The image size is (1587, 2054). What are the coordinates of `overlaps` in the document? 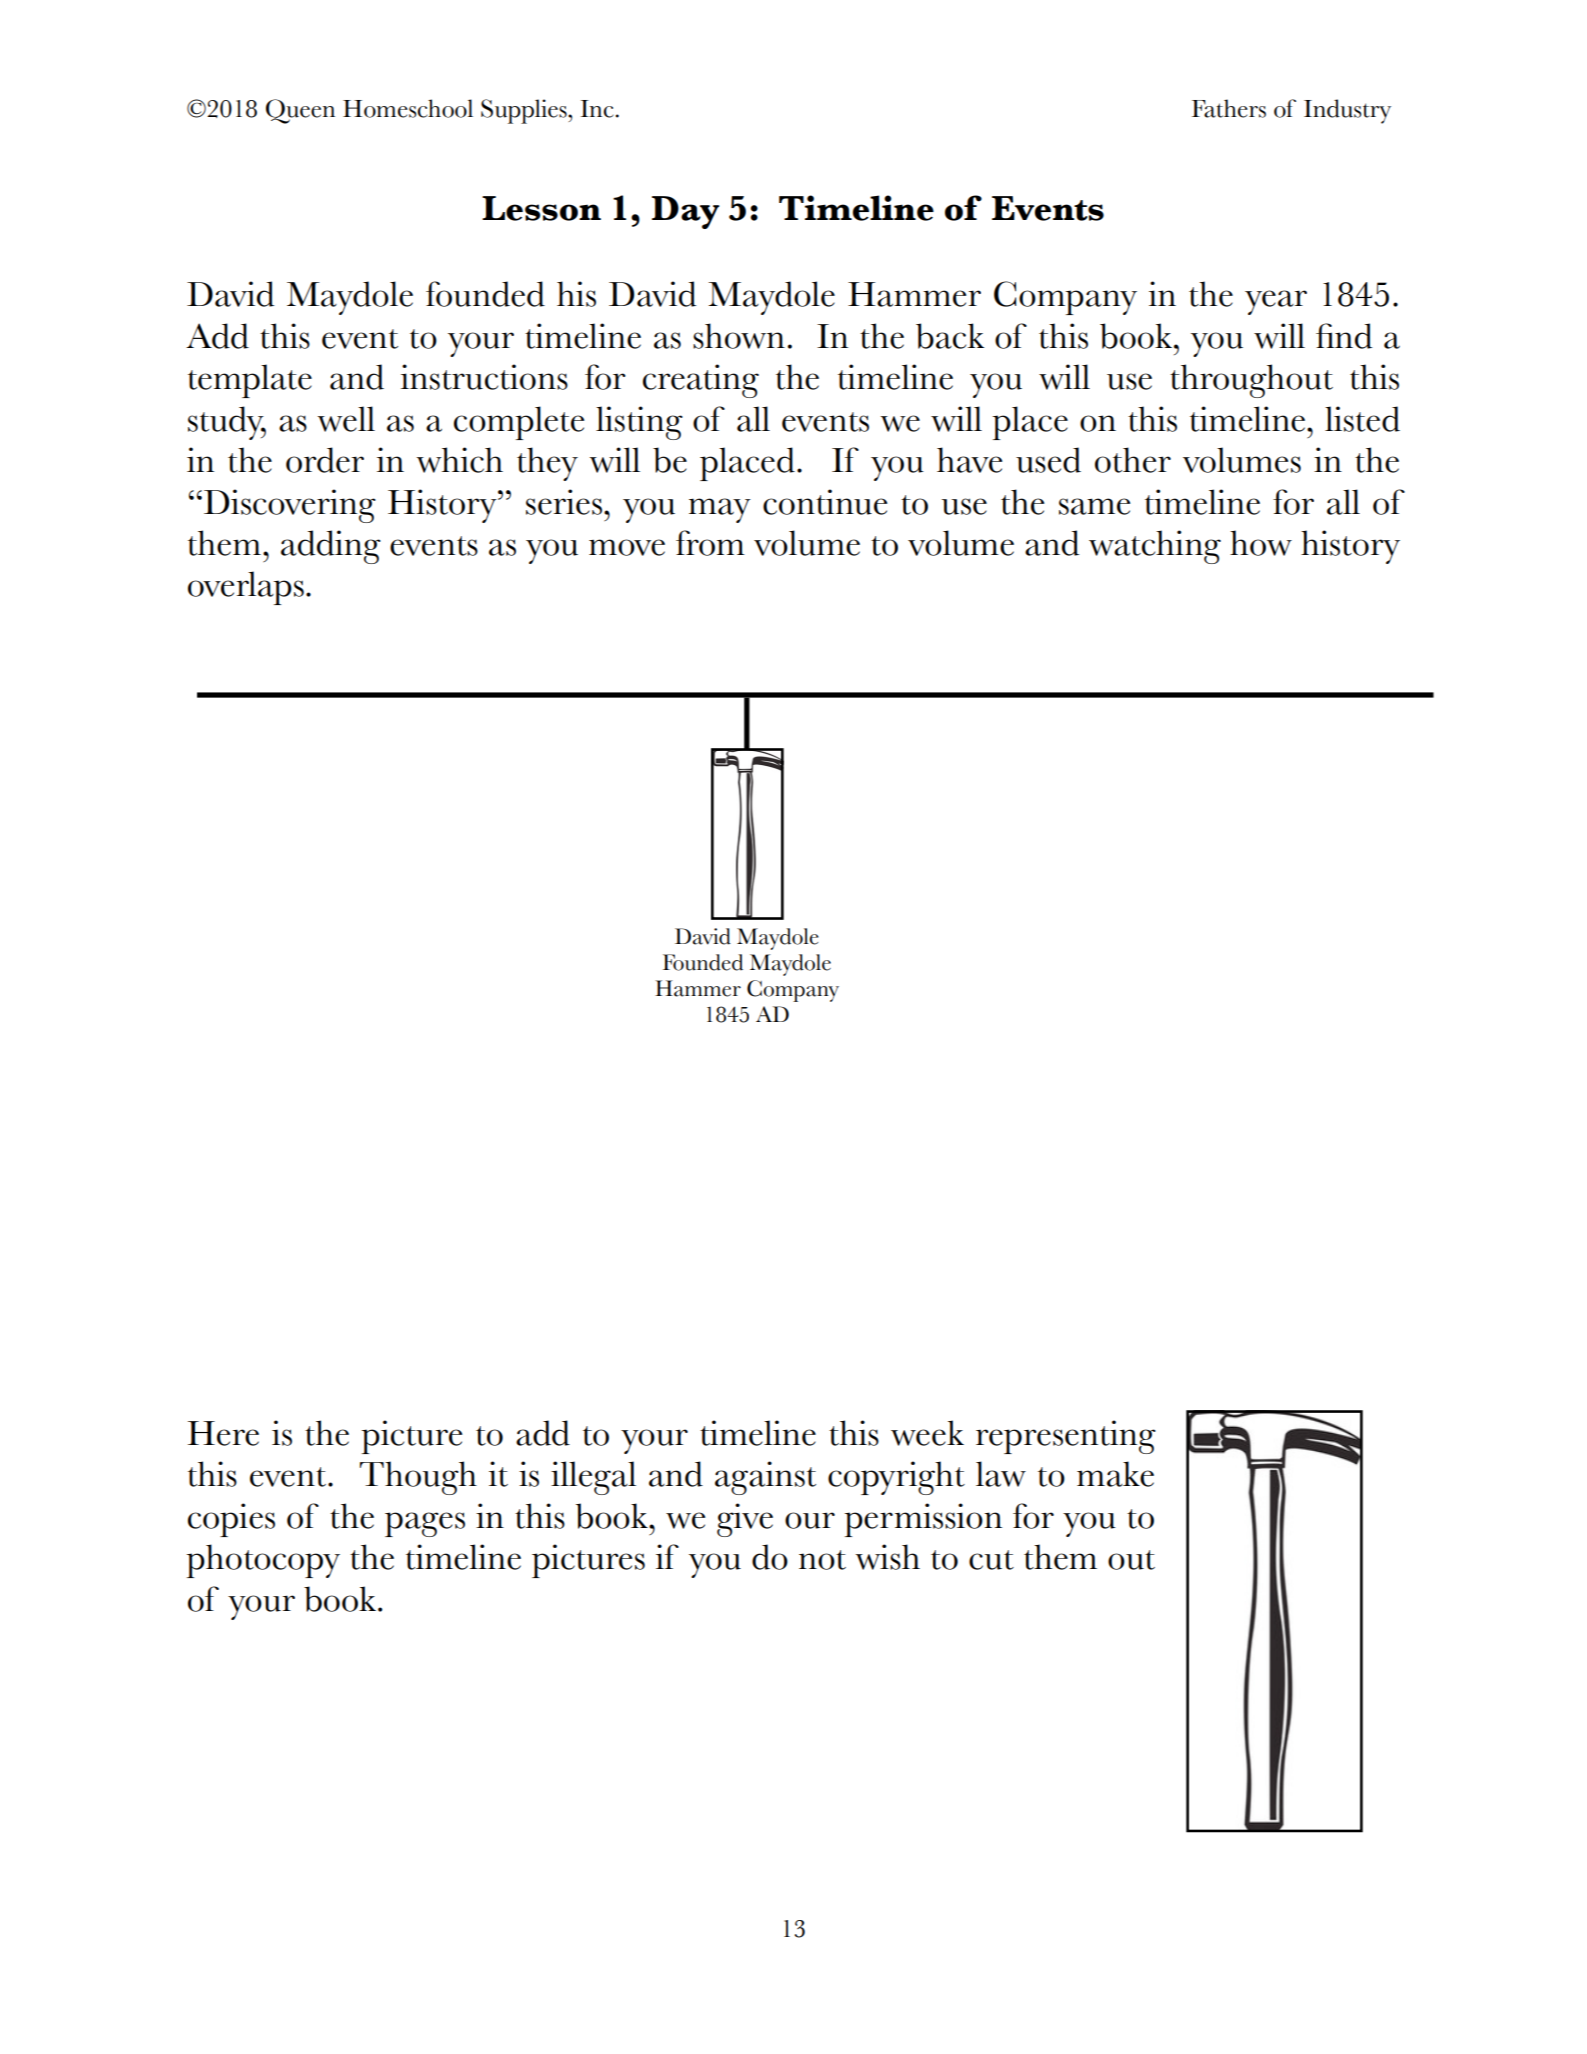 It's located at (246, 588).
